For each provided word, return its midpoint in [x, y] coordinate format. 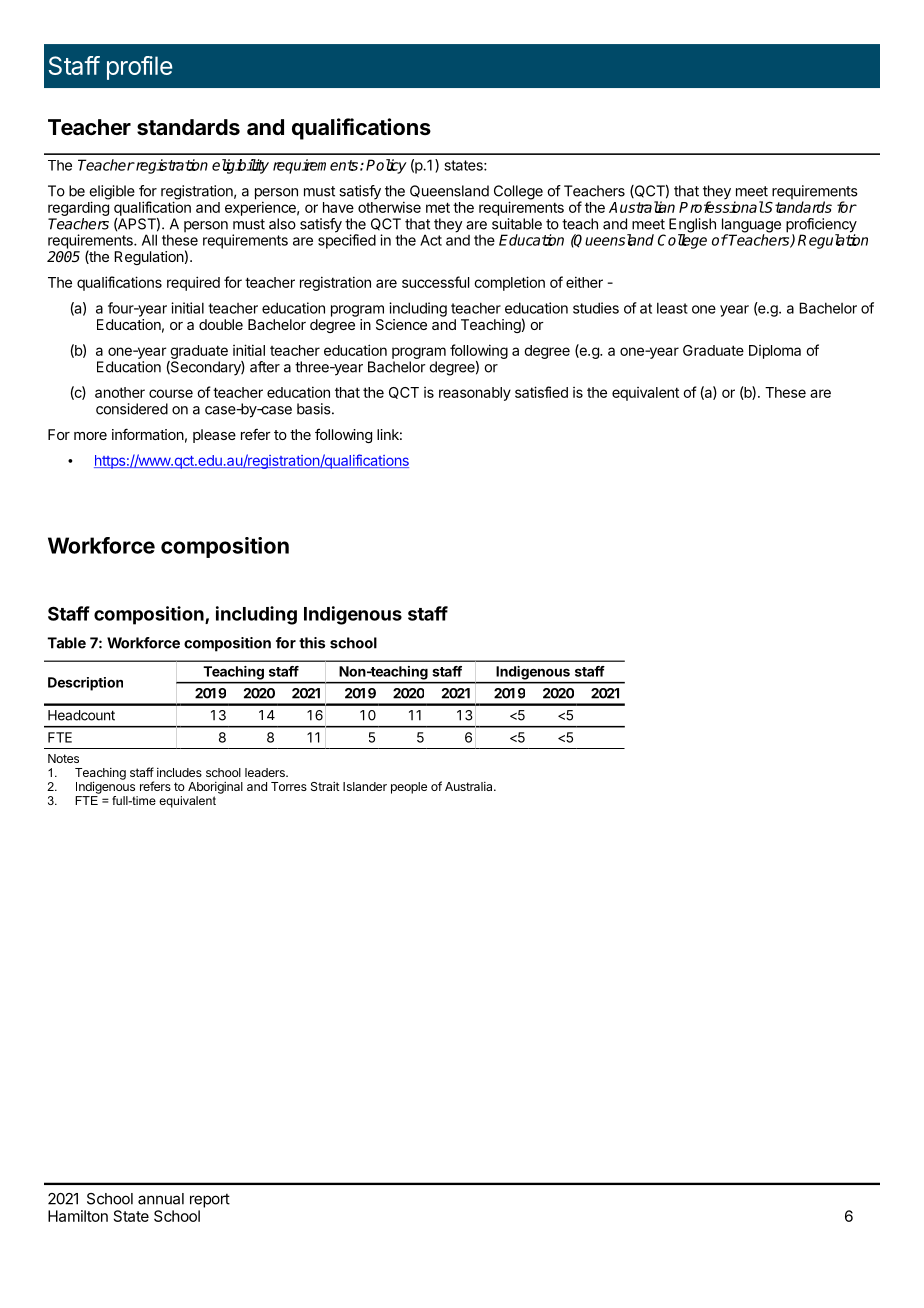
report [210, 1200]
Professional [721, 207]
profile [139, 68]
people [409, 788]
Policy [386, 166]
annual [161, 1199]
